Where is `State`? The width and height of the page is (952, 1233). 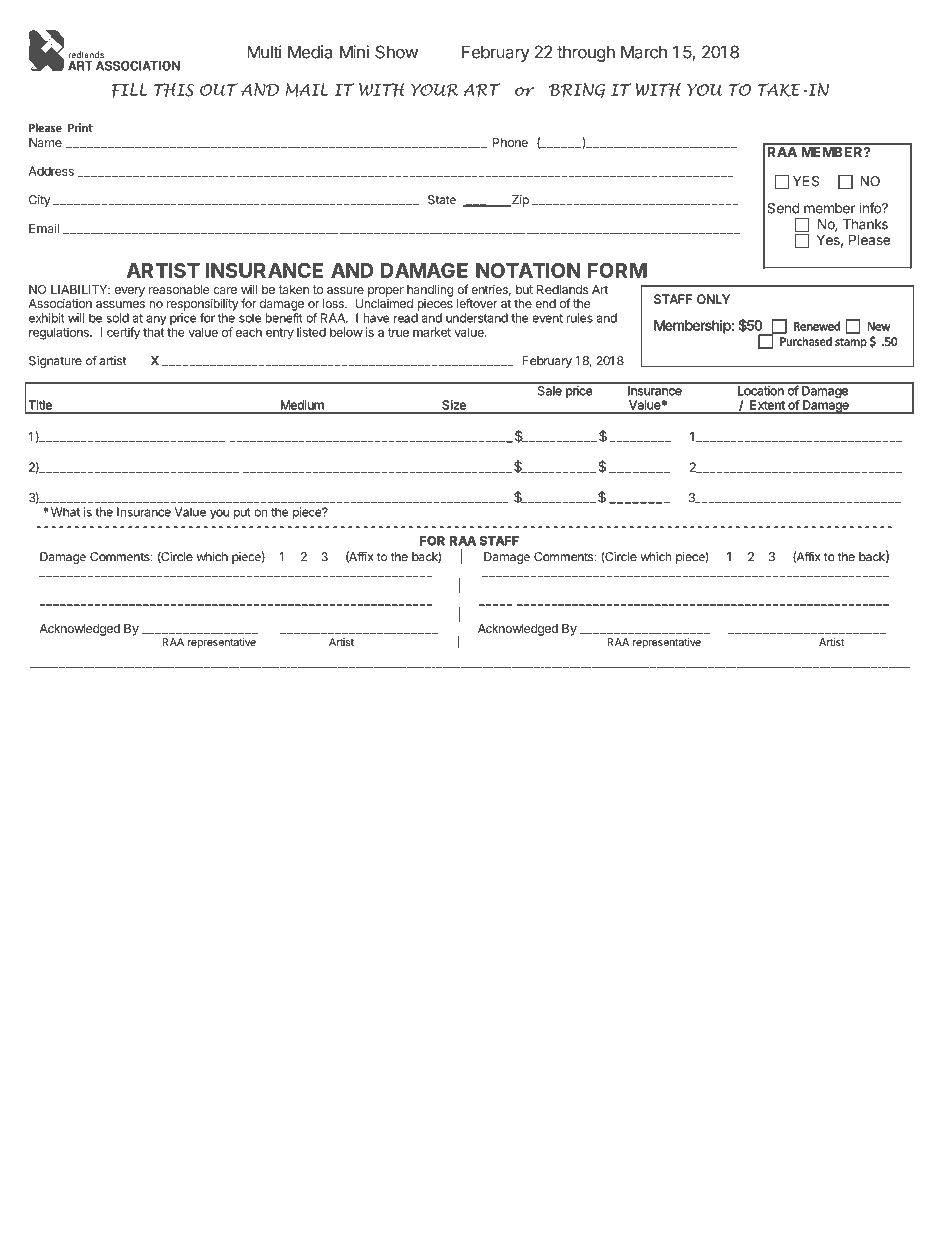
State is located at coordinates (442, 200).
